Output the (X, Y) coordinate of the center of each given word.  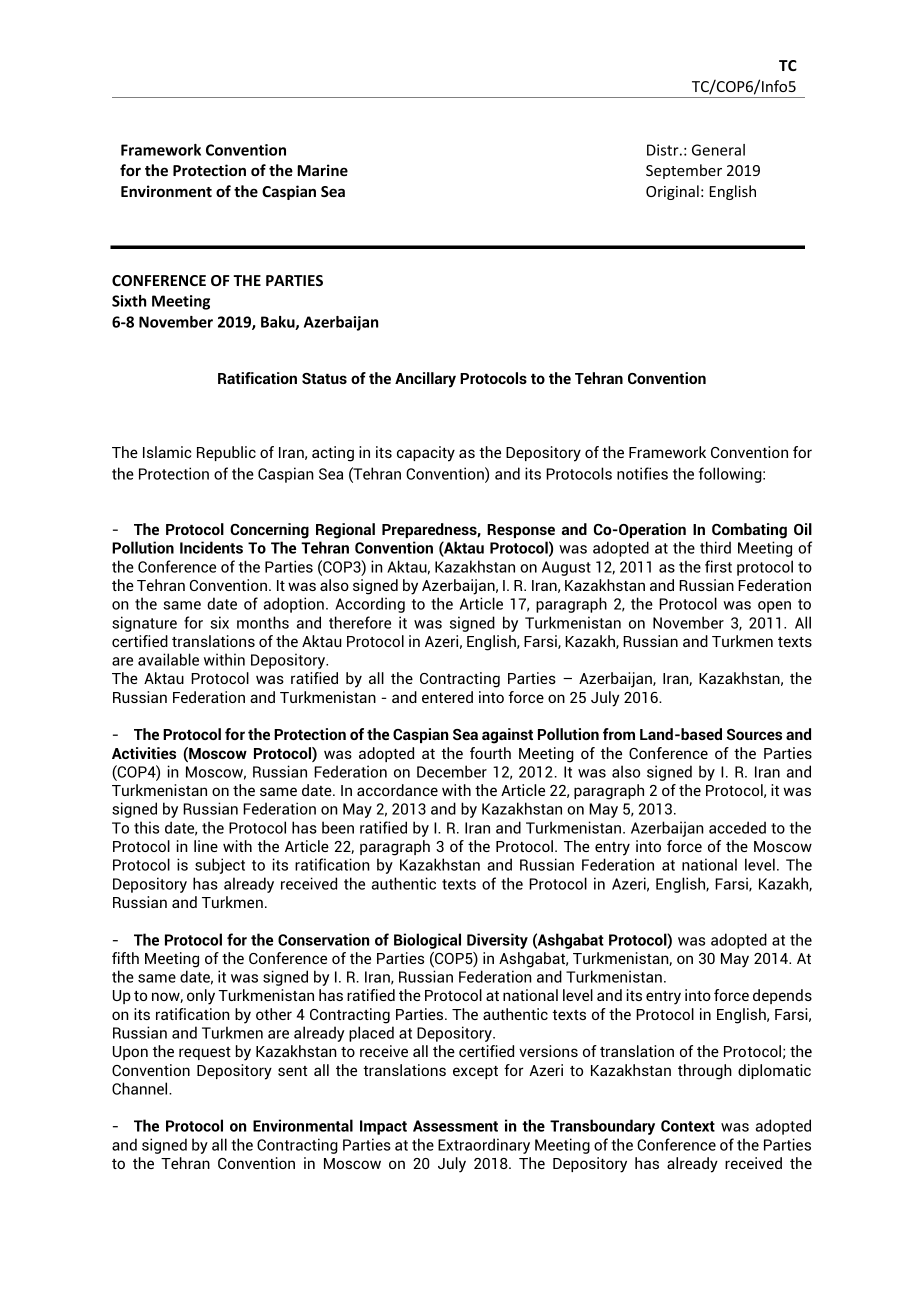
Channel (141, 1088)
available (168, 659)
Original (672, 192)
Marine (322, 170)
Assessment (455, 1126)
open (774, 607)
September (684, 171)
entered (447, 697)
